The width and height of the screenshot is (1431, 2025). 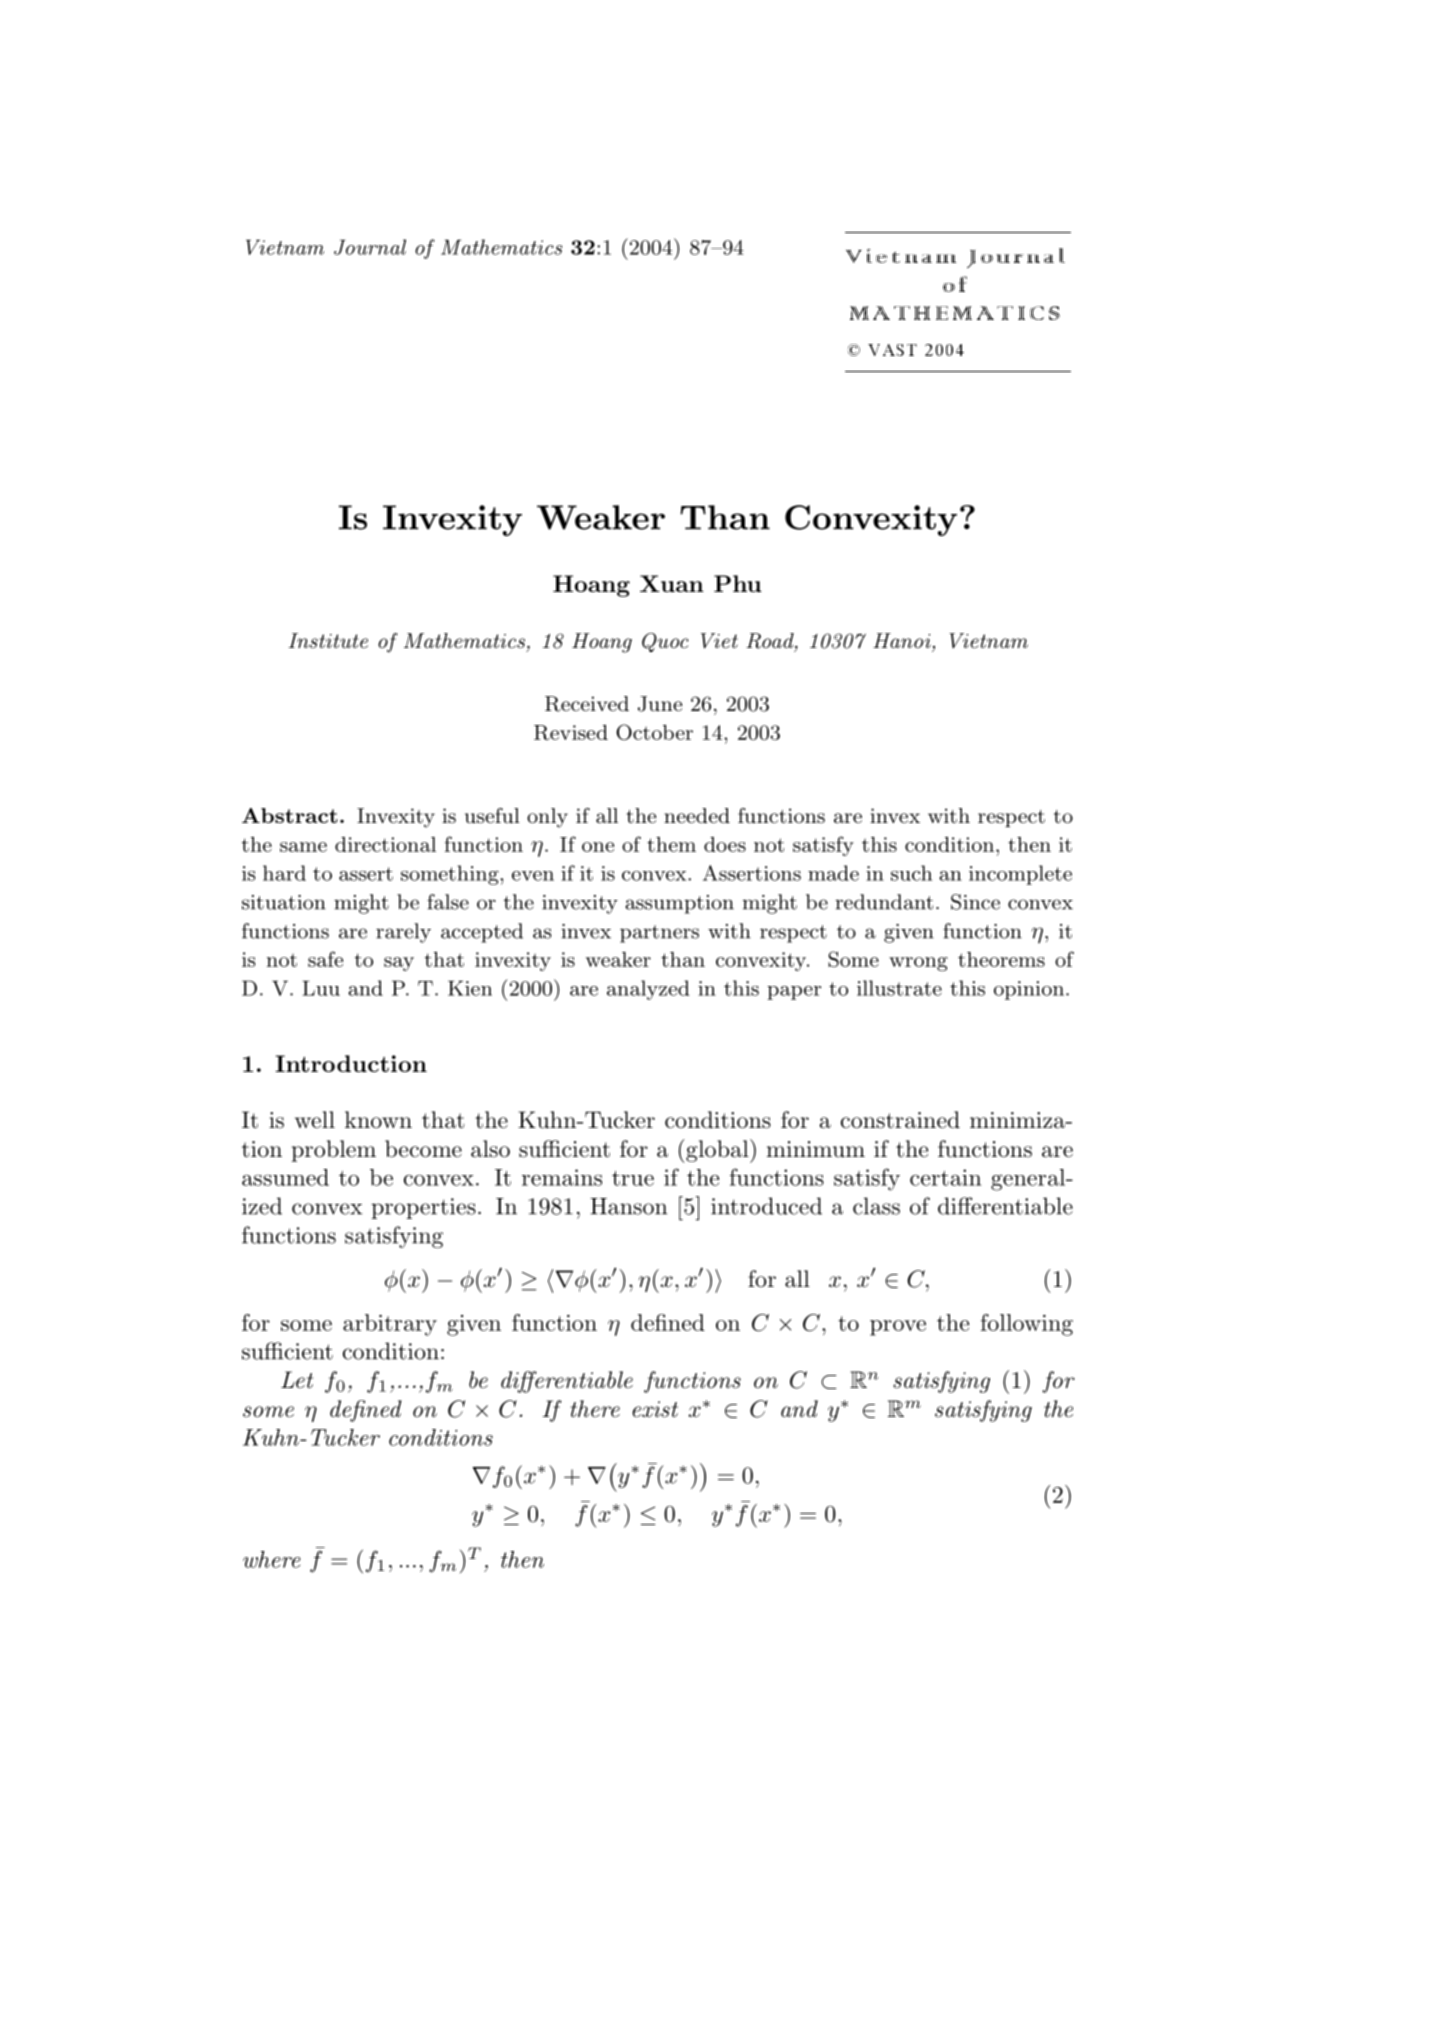 I want to click on known, so click(x=378, y=1120).
